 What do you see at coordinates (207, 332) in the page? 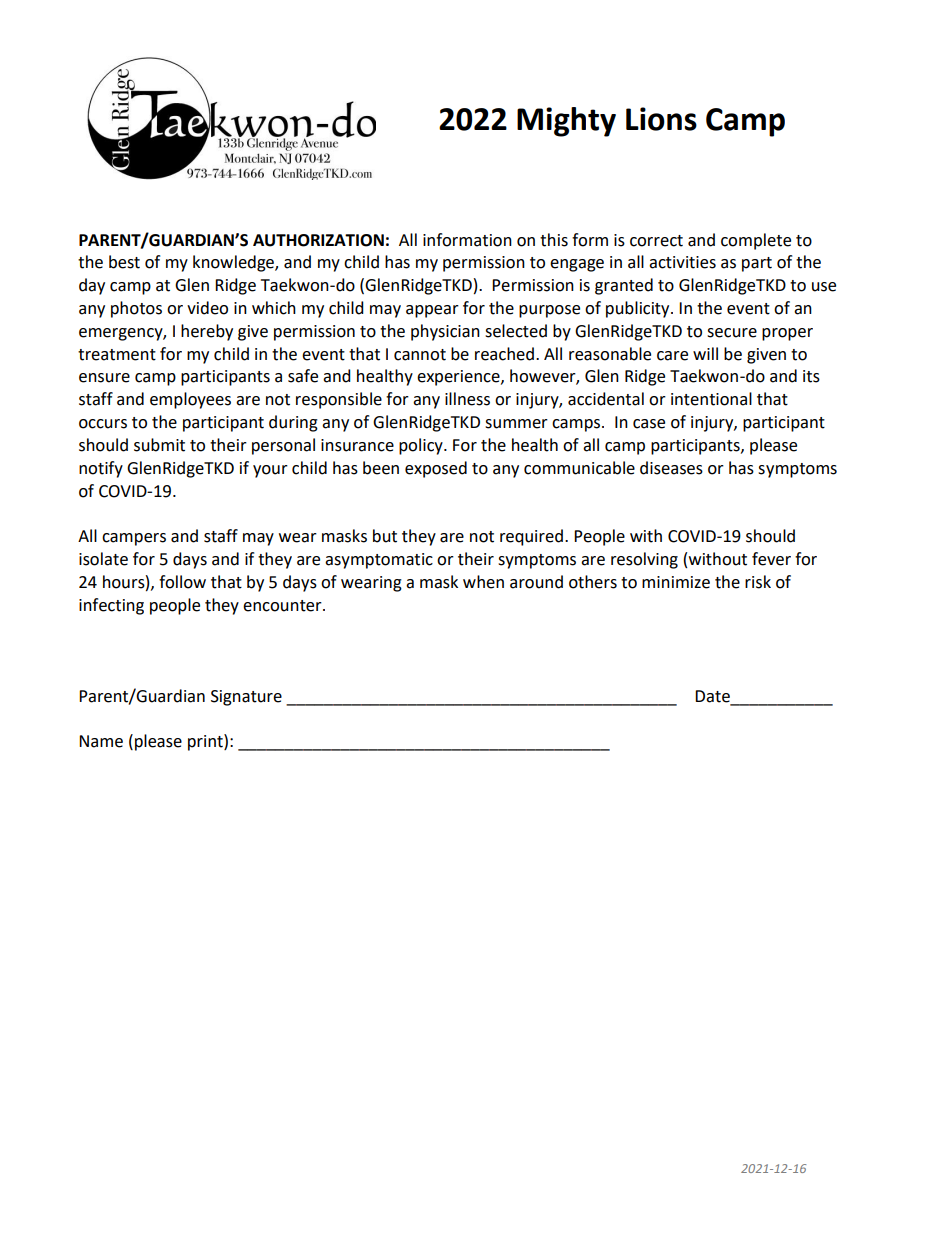
I see `hereby` at bounding box center [207, 332].
